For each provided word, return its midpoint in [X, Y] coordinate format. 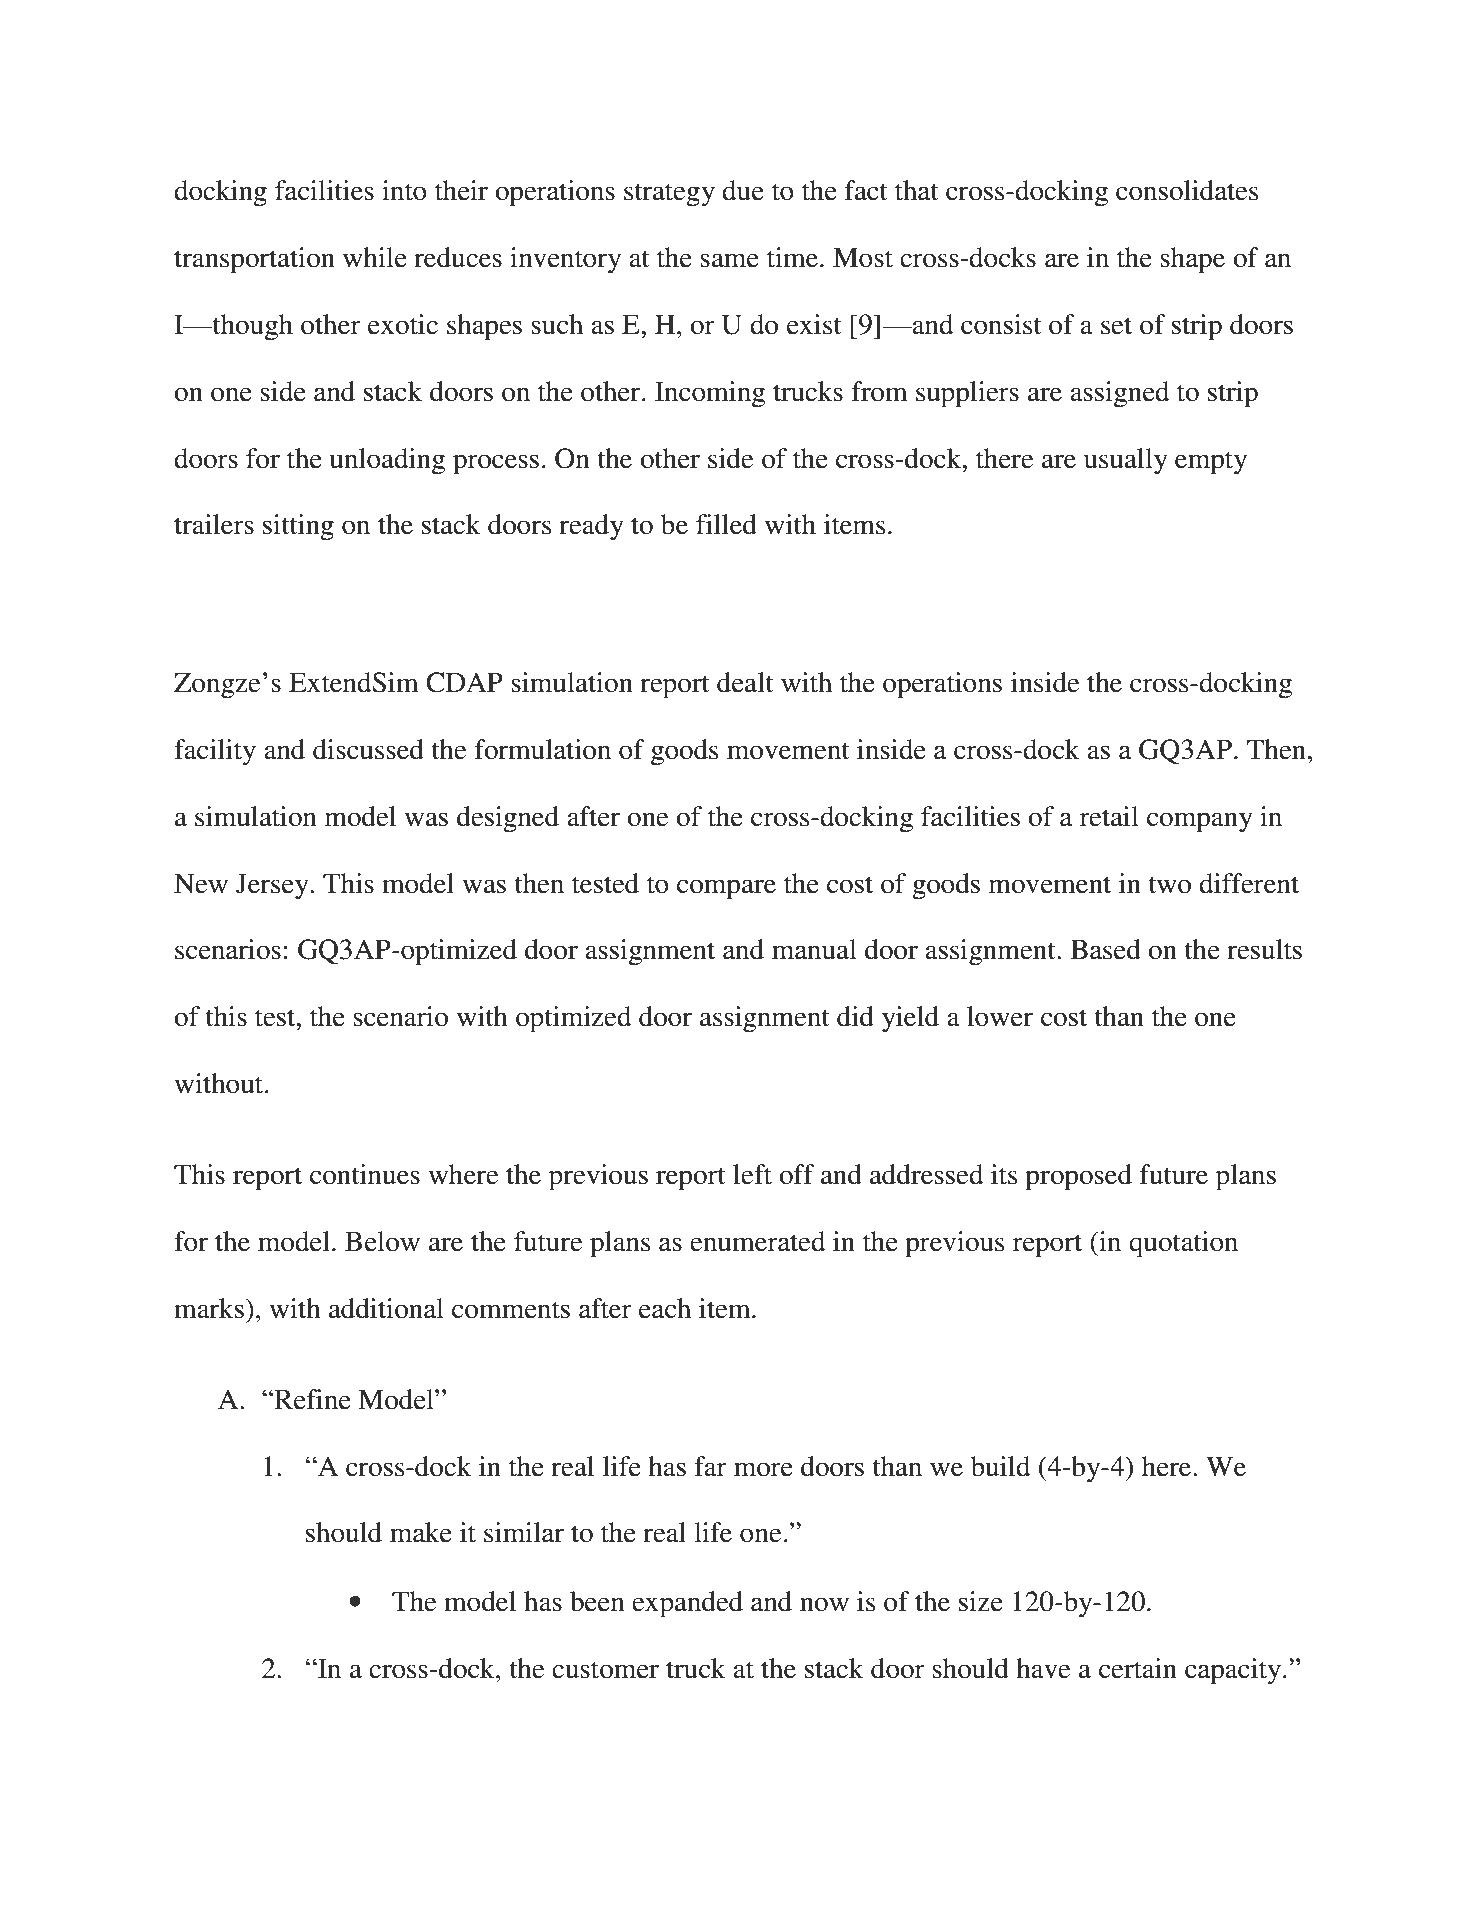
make [421, 1532]
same [729, 260]
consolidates [1187, 190]
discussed [368, 749]
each [665, 1308]
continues [365, 1174]
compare [726, 889]
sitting [298, 527]
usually [1126, 461]
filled [726, 524]
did [855, 1016]
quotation [1183, 1244]
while [375, 257]
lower [1000, 1016]
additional [386, 1308]
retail [1109, 816]
